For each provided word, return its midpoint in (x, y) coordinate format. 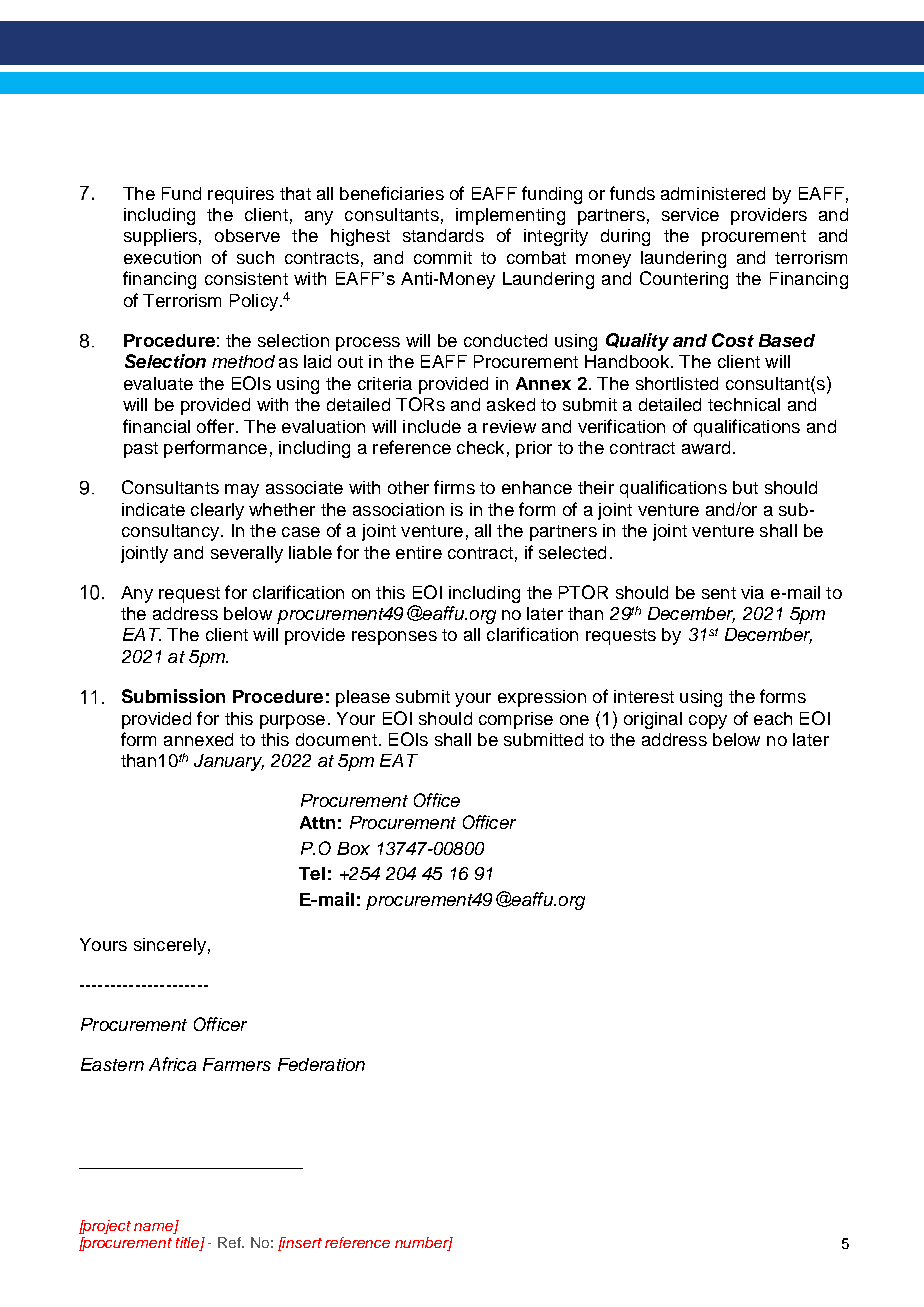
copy (708, 722)
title (188, 1244)
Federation (321, 1064)
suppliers (160, 237)
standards (443, 235)
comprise (516, 720)
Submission (173, 696)
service (690, 214)
